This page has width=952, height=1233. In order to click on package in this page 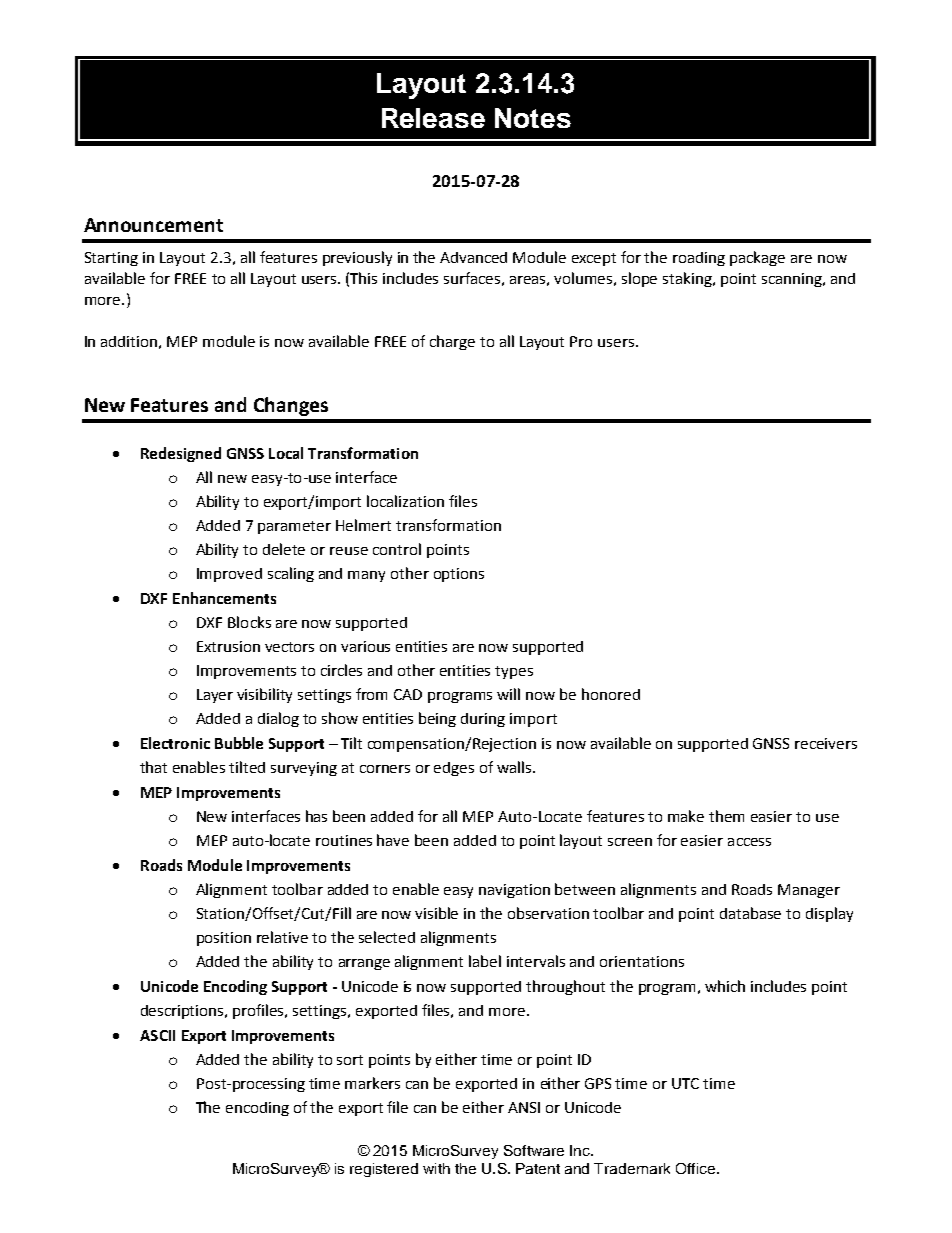, I will do `click(757, 258)`.
